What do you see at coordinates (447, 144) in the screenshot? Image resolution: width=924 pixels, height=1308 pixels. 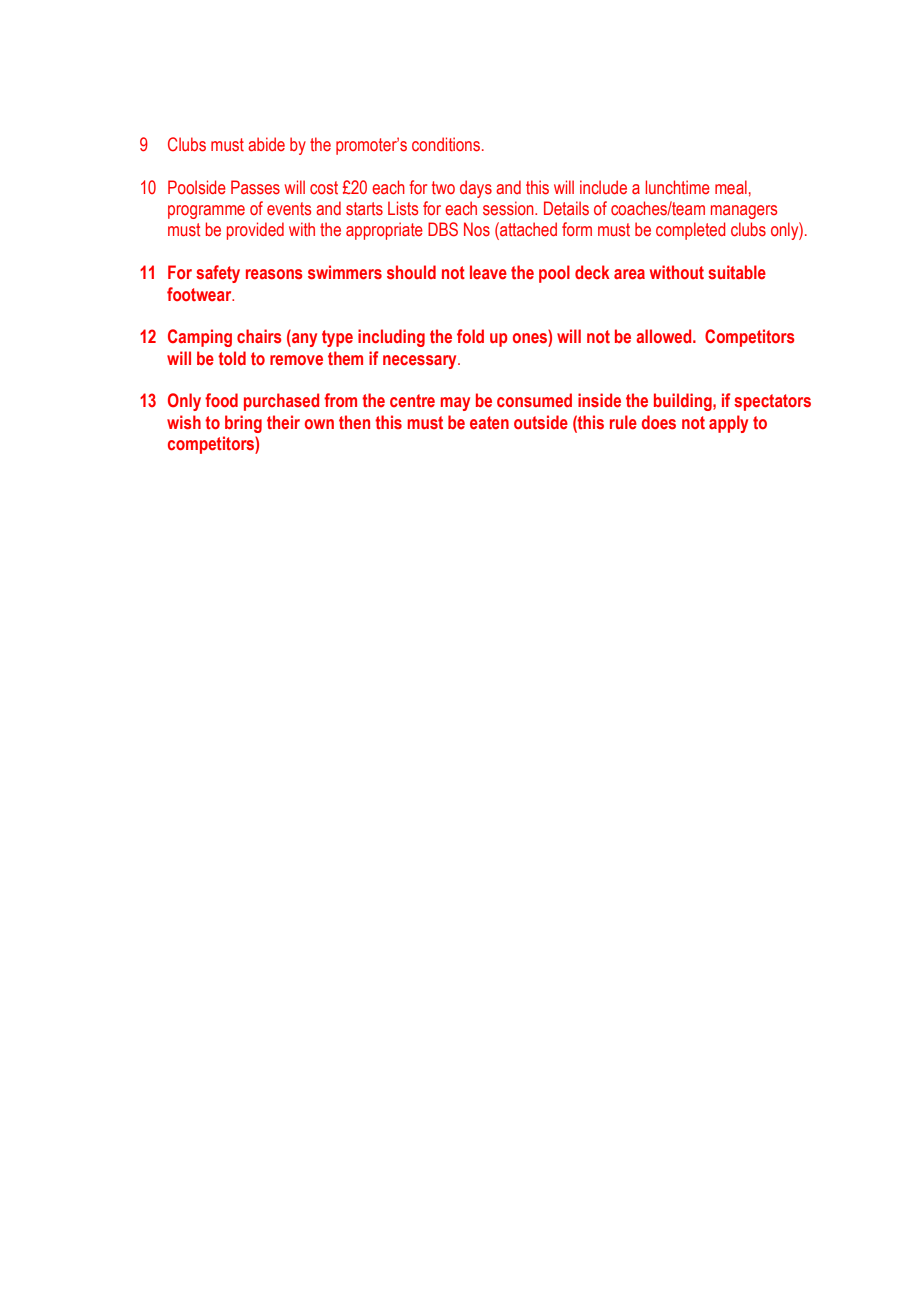 I see `conditions` at bounding box center [447, 144].
